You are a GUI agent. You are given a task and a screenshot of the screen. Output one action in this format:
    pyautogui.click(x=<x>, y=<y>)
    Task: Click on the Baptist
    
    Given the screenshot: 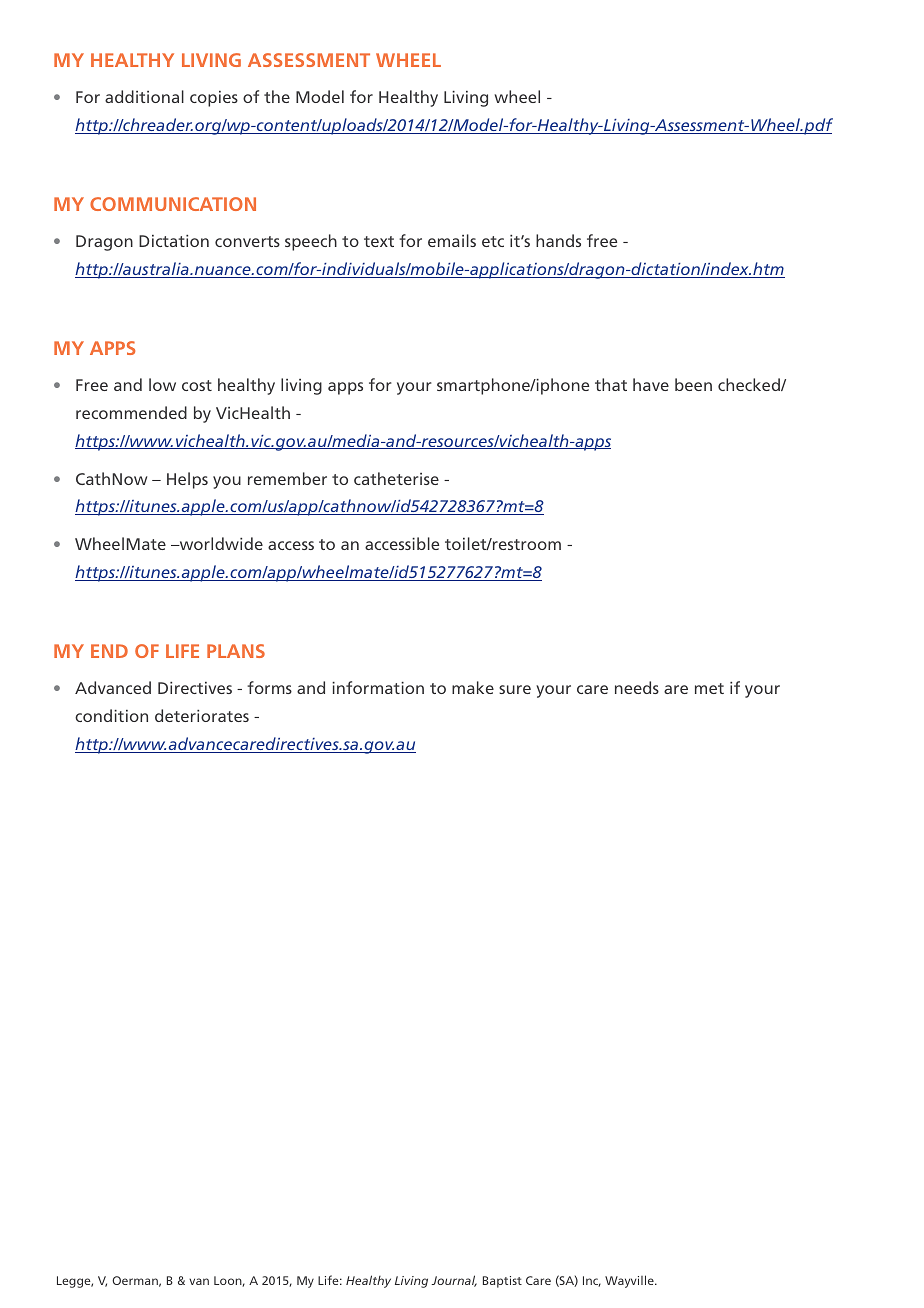 What is the action you would take?
    pyautogui.click(x=502, y=1282)
